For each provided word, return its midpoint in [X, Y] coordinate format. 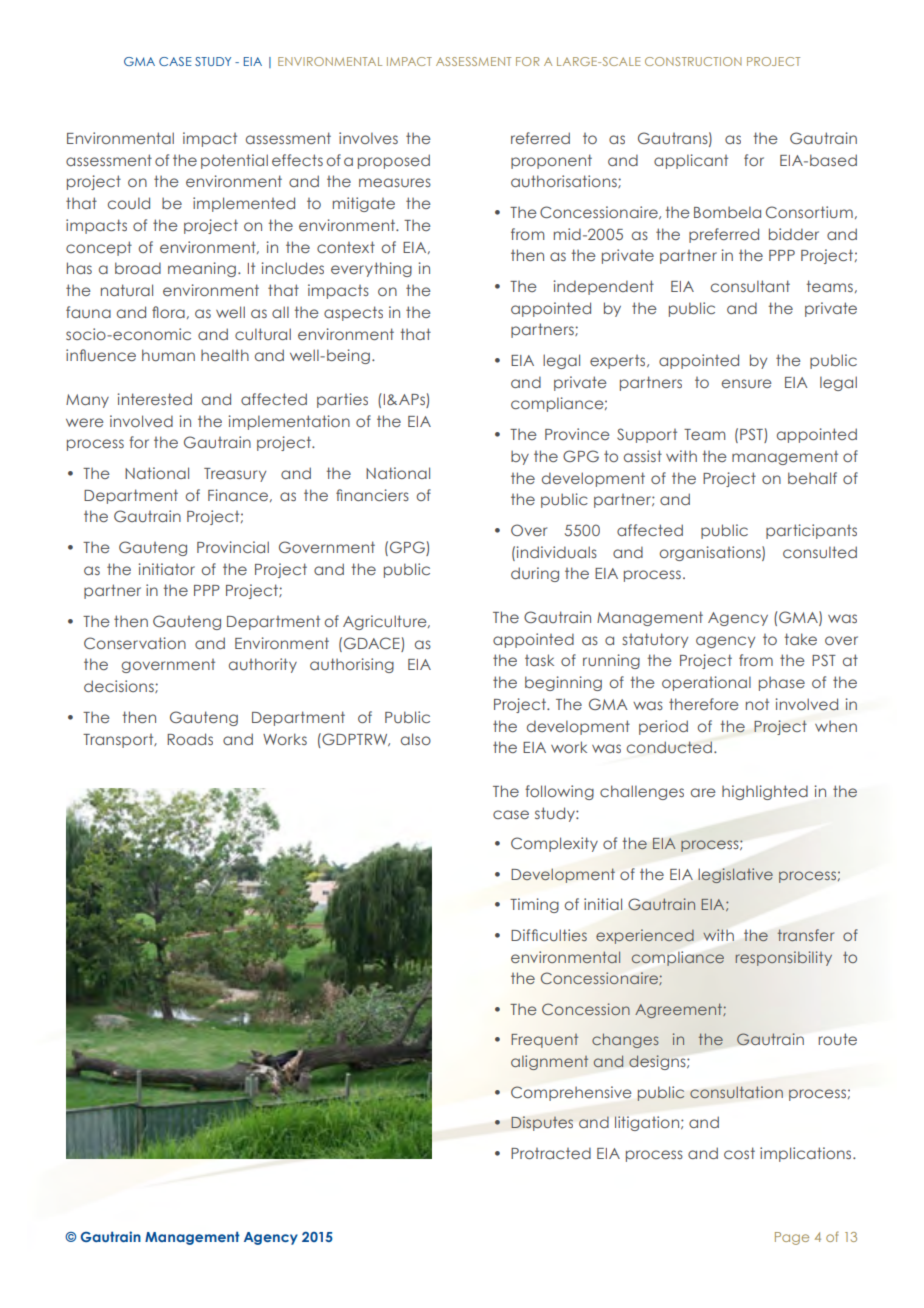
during [535, 574]
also [416, 739]
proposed [394, 161]
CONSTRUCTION [693, 61]
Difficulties [549, 935]
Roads [190, 739]
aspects [353, 313]
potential [234, 161]
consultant [750, 286]
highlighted [765, 792]
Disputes [542, 1123]
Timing [534, 905]
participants [811, 531]
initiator [167, 569]
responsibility [783, 958]
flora [168, 312]
